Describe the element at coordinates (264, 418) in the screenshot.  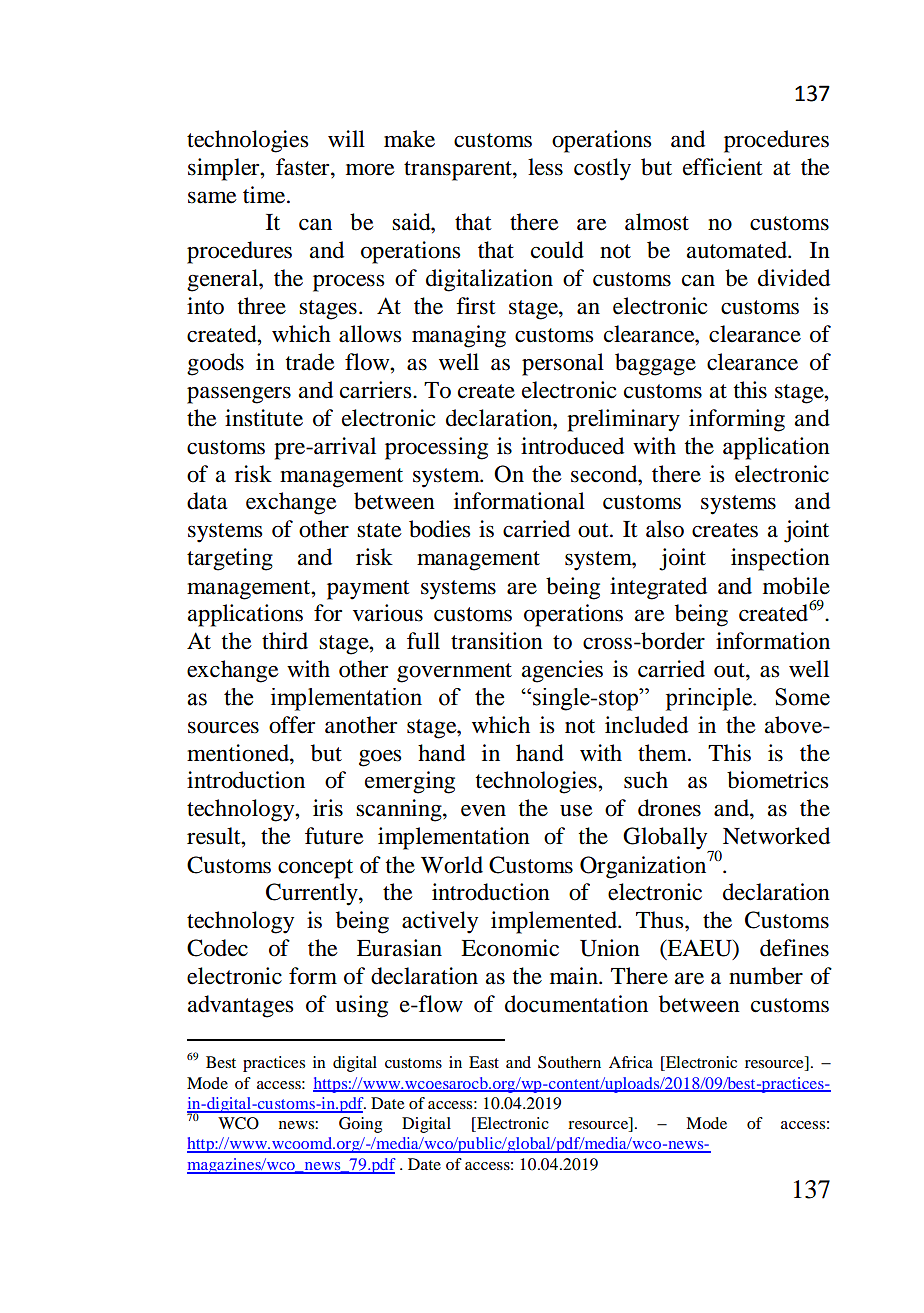
I see `institute` at that location.
